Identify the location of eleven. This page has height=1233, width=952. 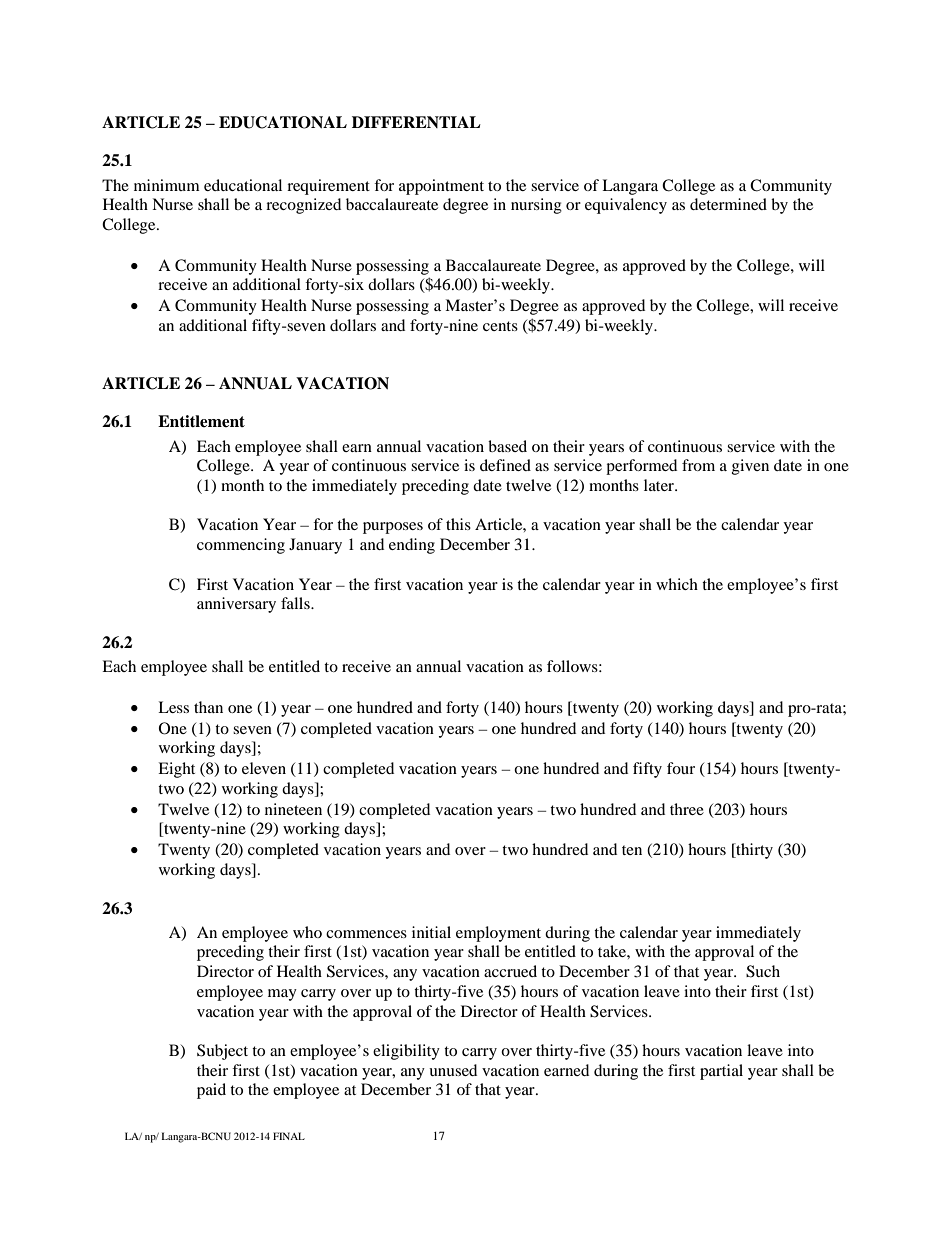
(264, 768).
